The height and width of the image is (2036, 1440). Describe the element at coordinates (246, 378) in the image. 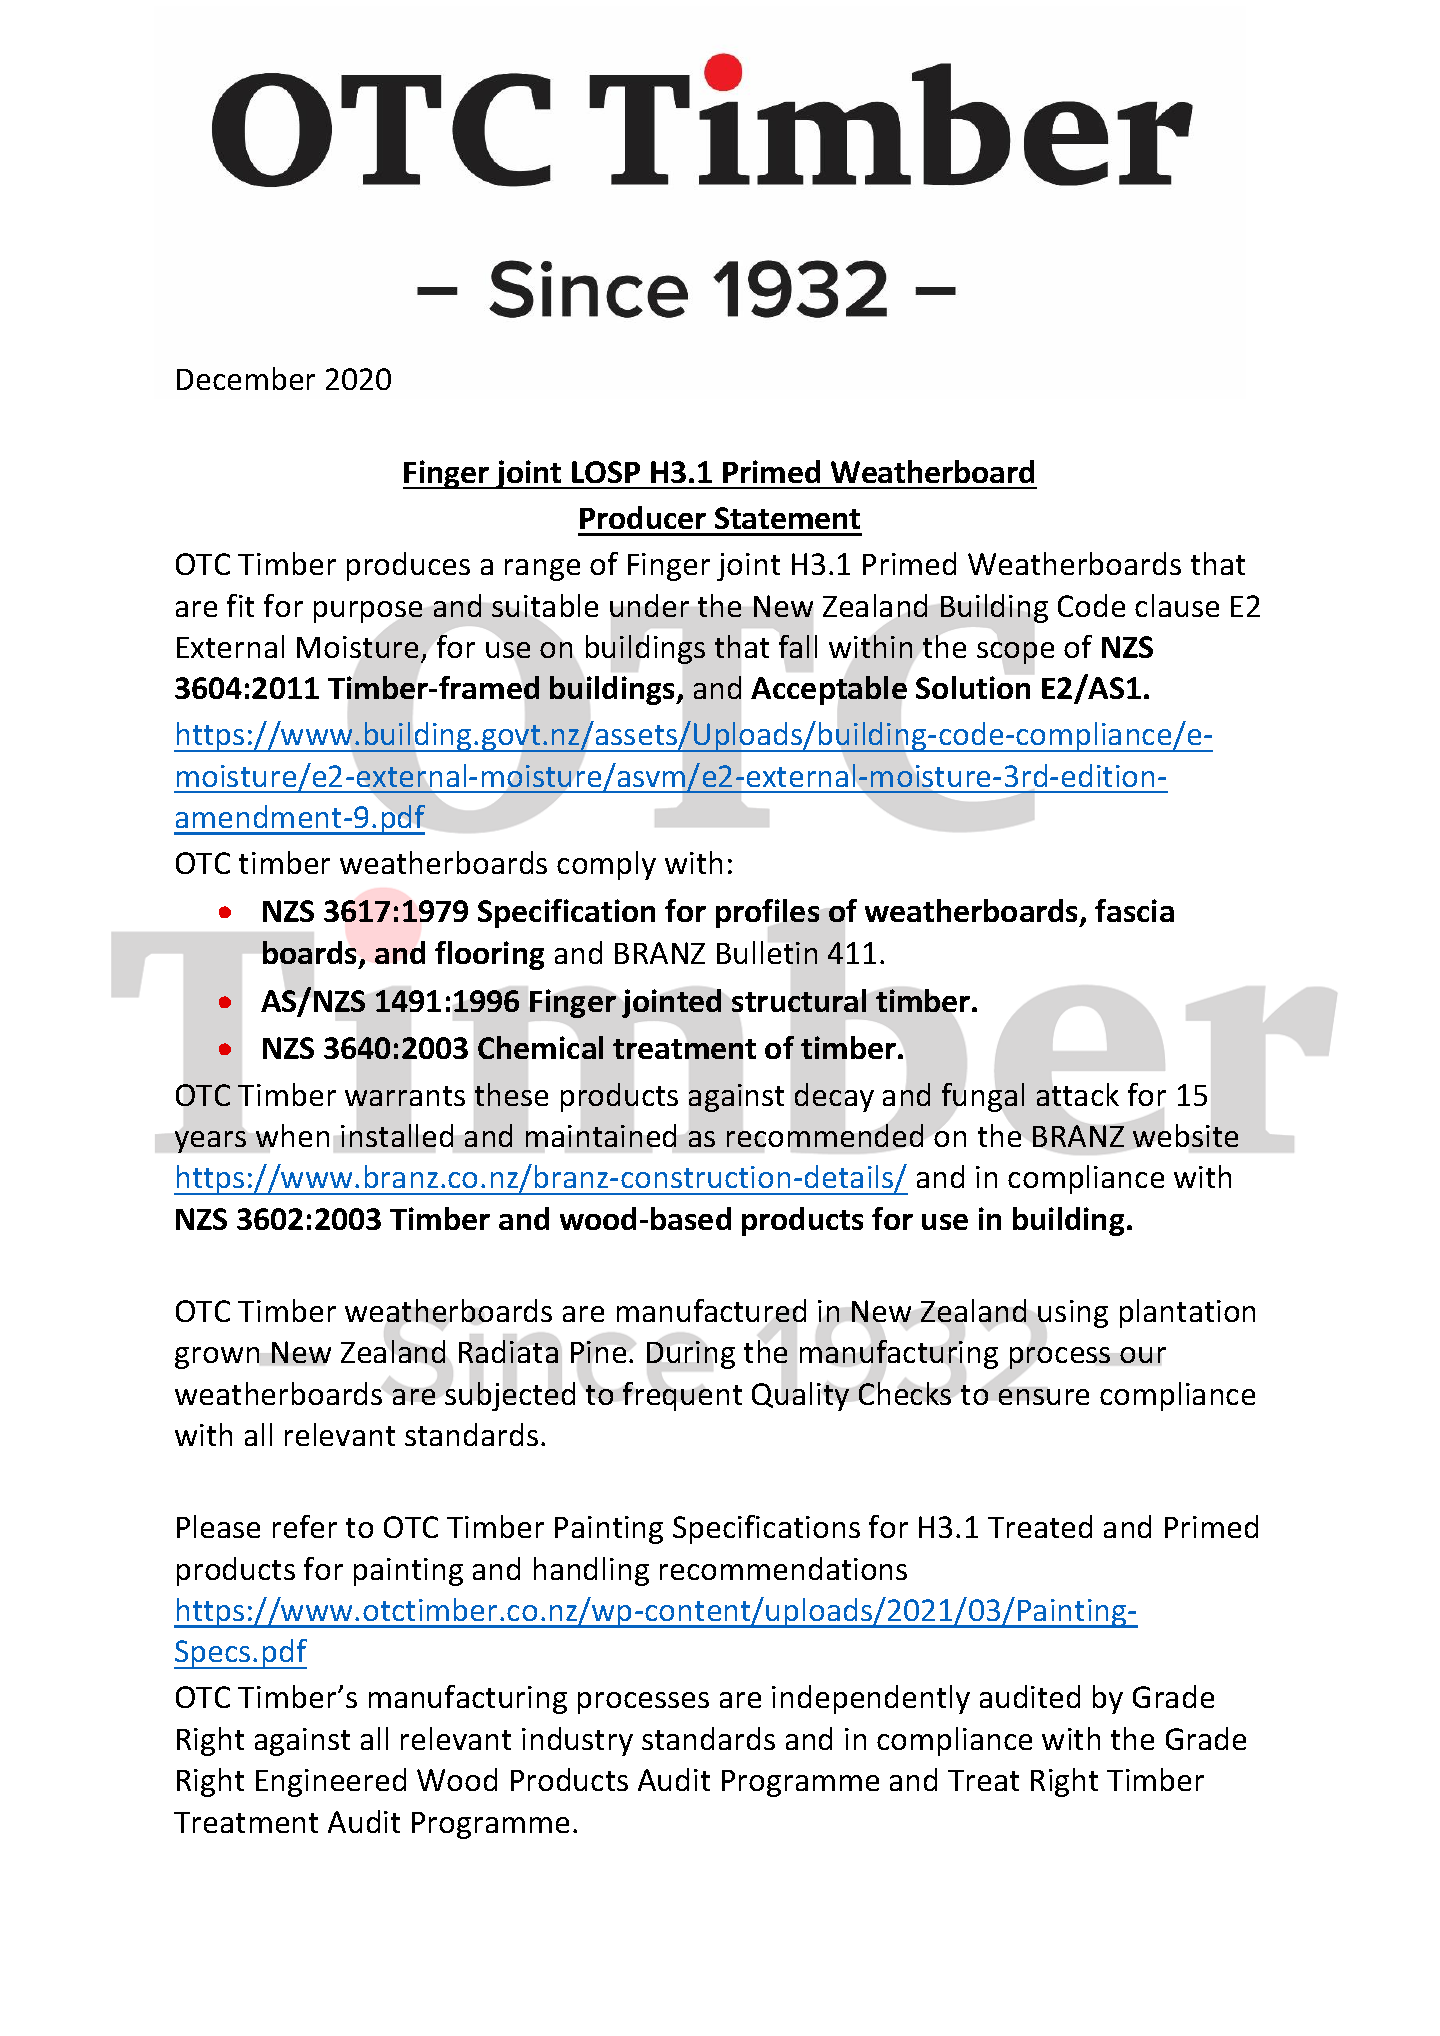

I see `December` at that location.
